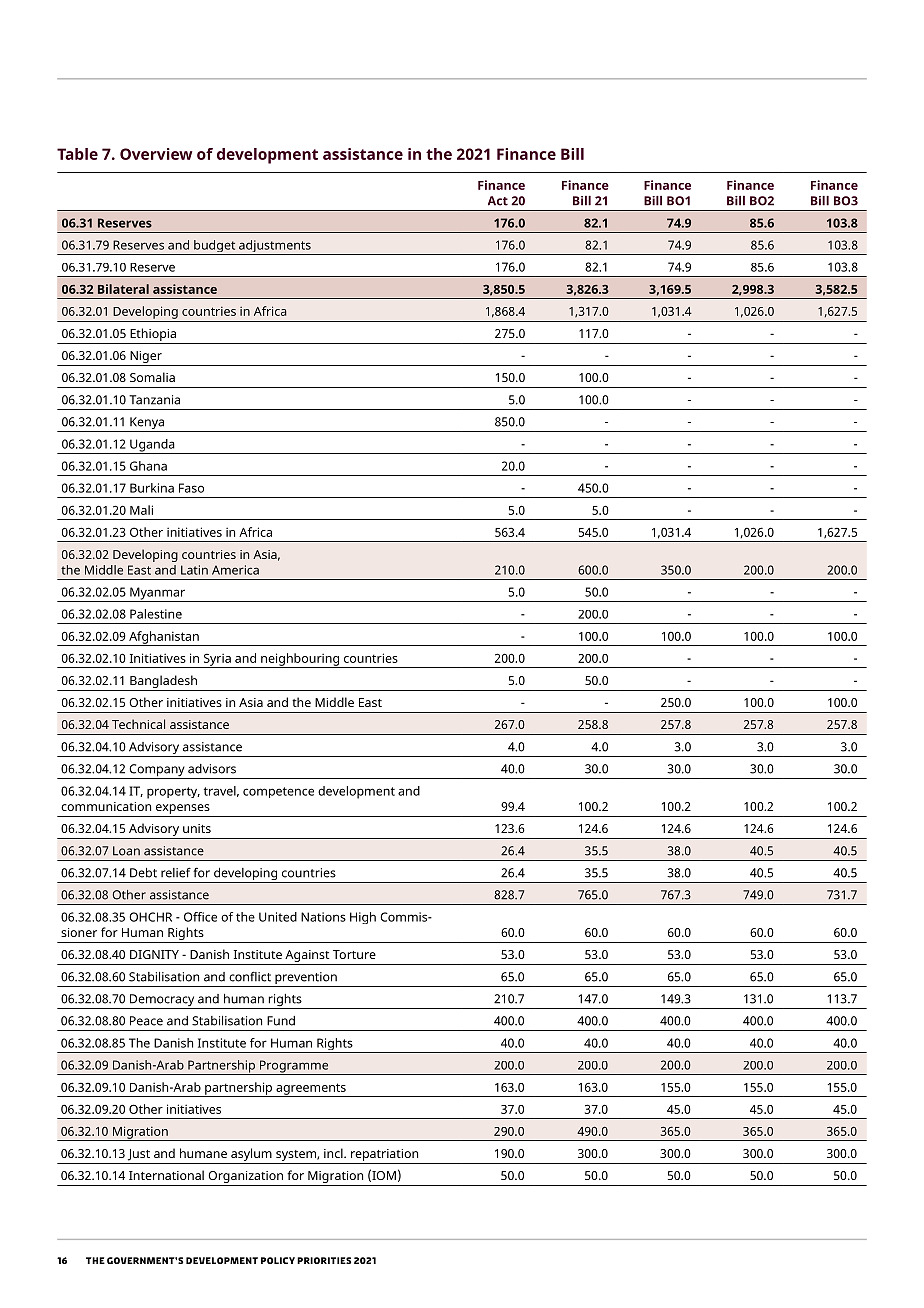 This screenshot has height=1308, width=924. Describe the element at coordinates (215, 247) in the screenshot. I see `budget` at that location.
